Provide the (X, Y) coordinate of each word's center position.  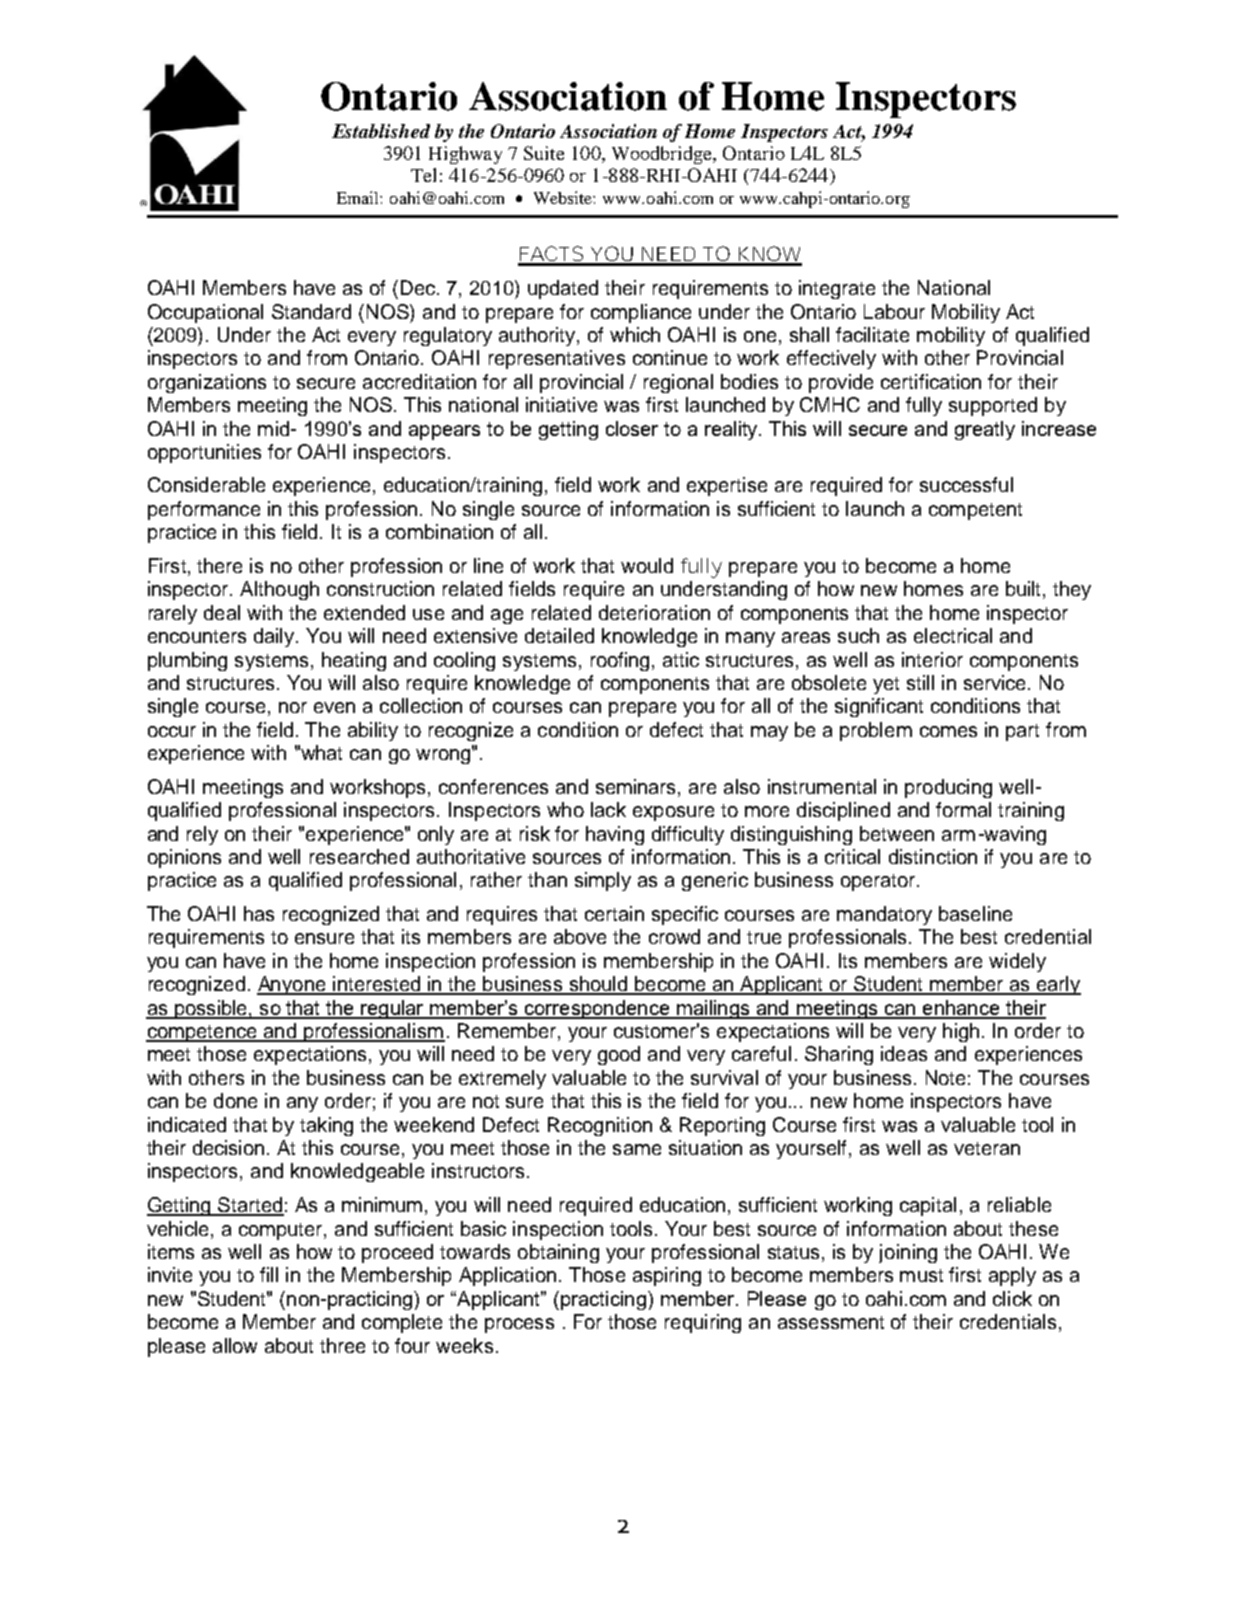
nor (293, 707)
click (1012, 1298)
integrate (837, 289)
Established (381, 131)
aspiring (667, 1276)
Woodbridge (663, 155)
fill (269, 1274)
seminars (637, 786)
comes (948, 731)
